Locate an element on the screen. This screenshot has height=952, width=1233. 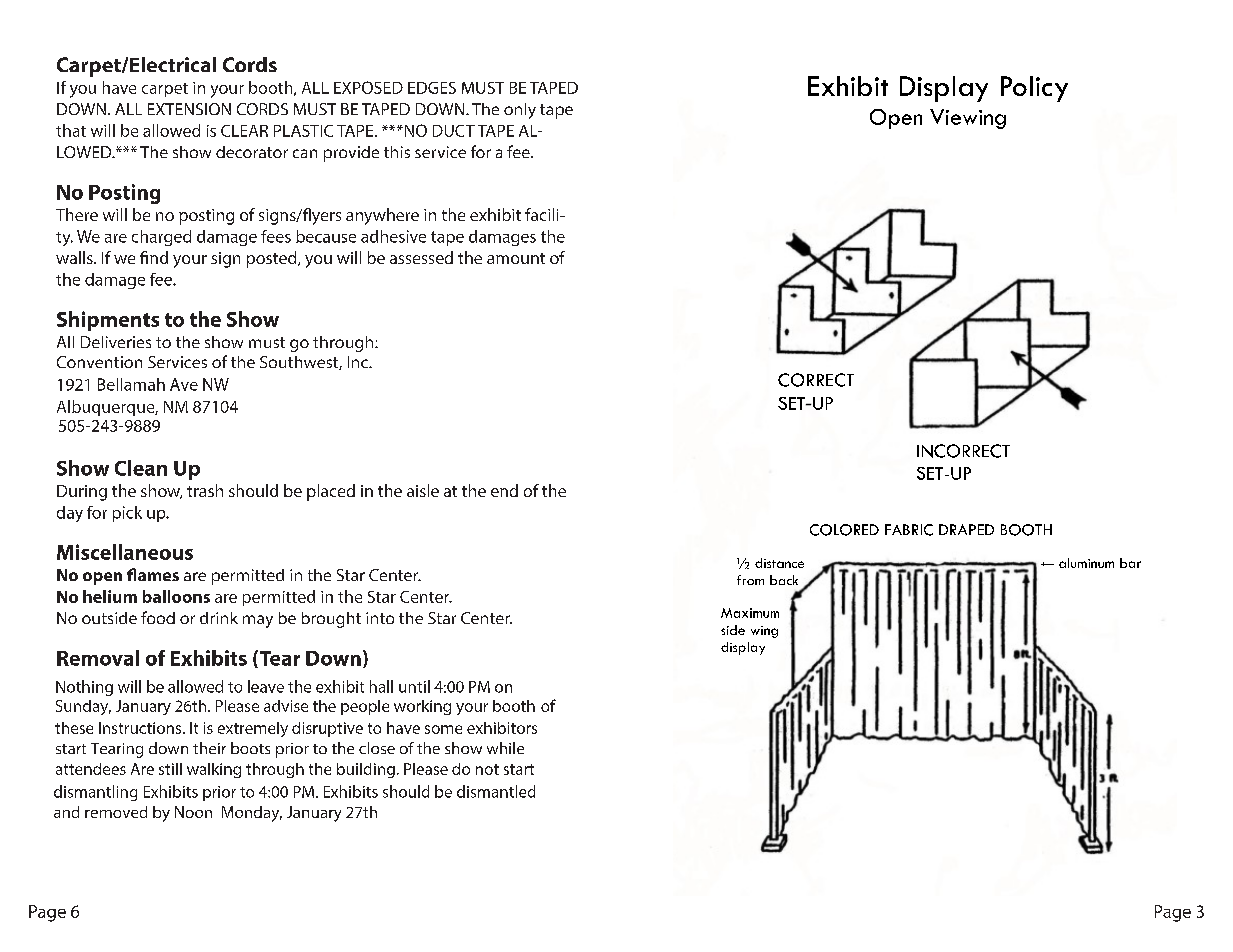
FABRIC is located at coordinates (909, 530).
